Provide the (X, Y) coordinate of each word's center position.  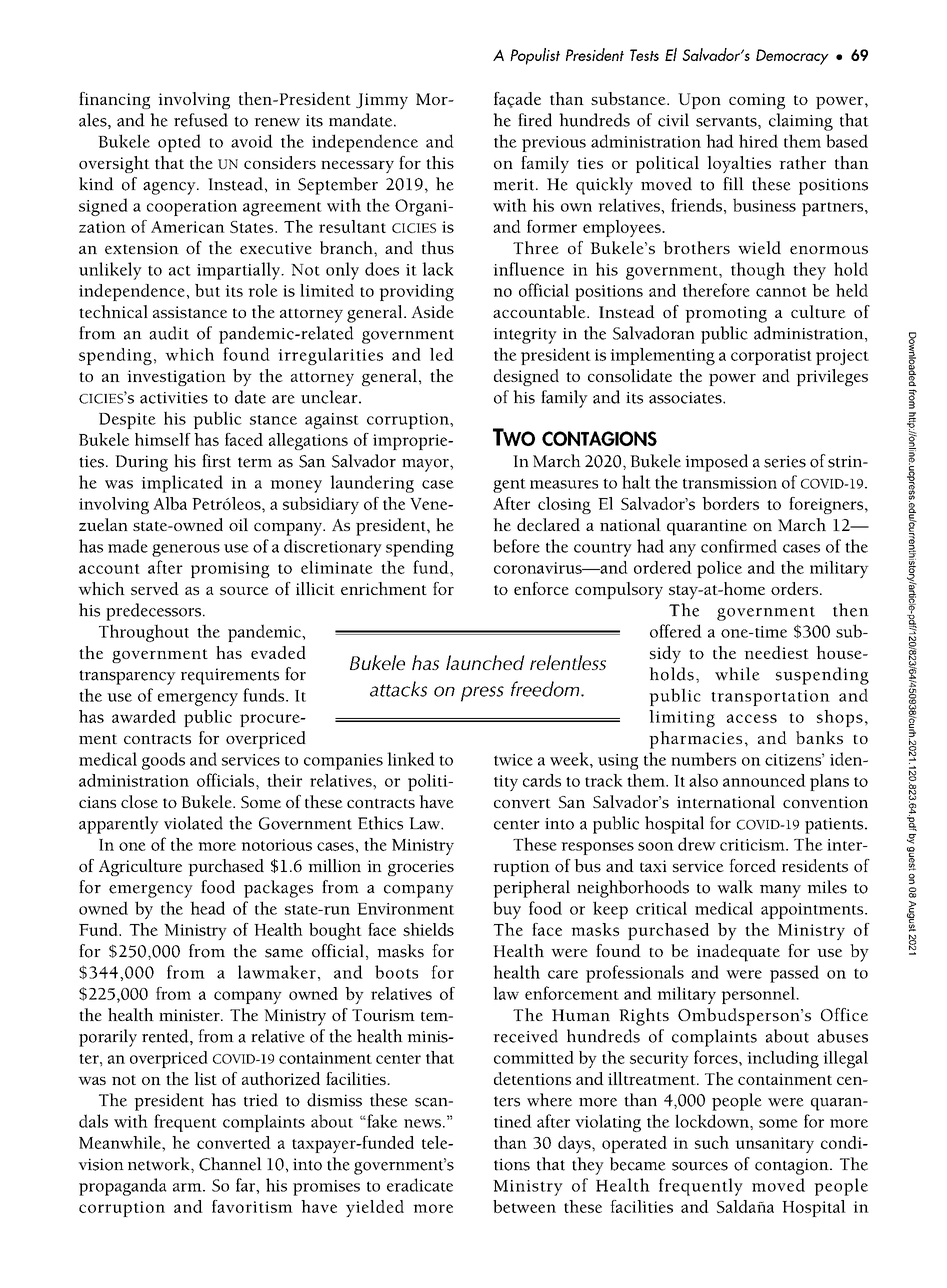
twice (513, 760)
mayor (426, 465)
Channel (230, 1164)
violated (193, 823)
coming (757, 101)
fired (535, 120)
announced (764, 780)
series (785, 461)
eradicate (420, 1185)
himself (163, 439)
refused (201, 120)
